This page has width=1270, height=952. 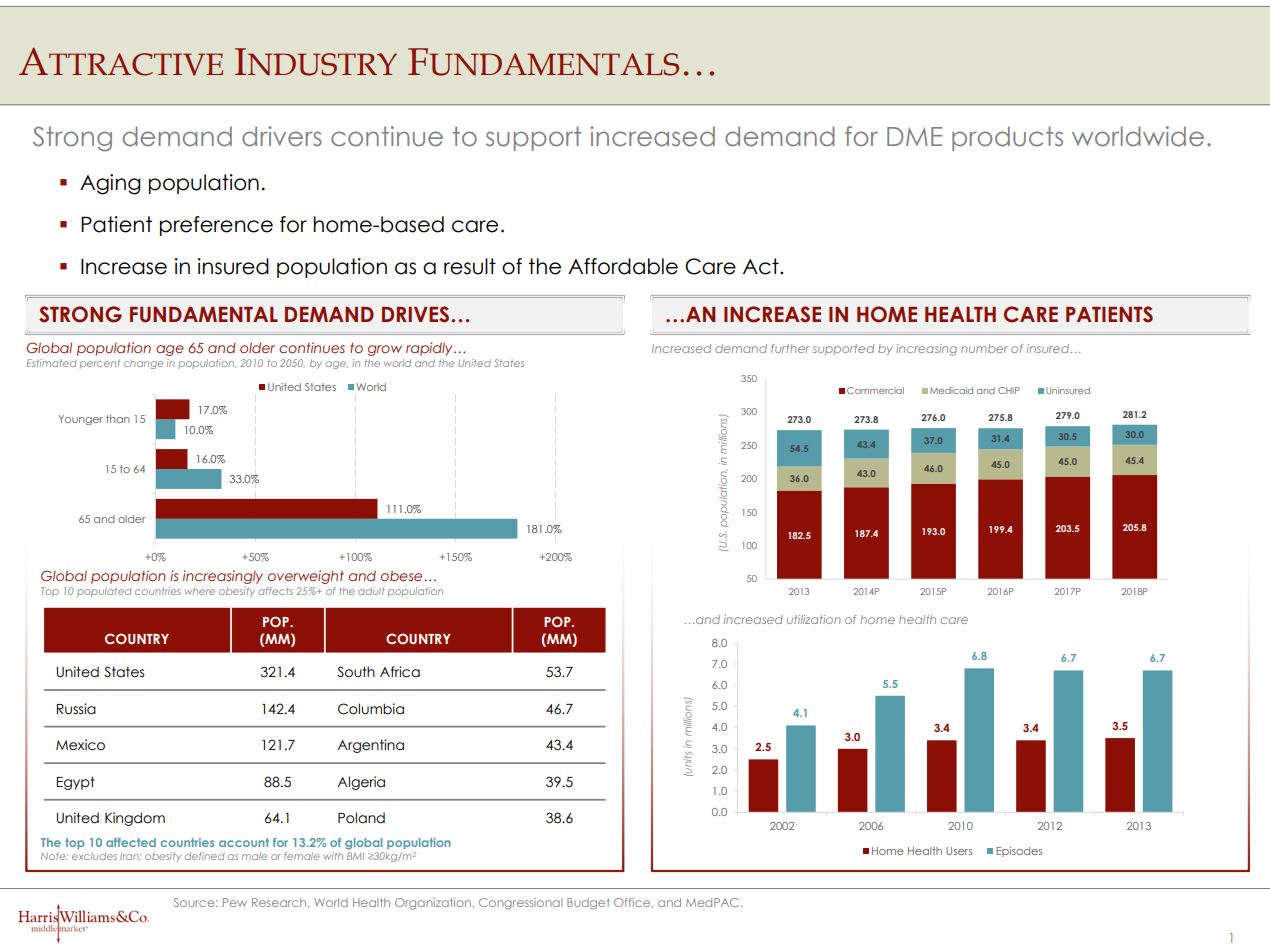 I want to click on where, so click(x=200, y=591).
